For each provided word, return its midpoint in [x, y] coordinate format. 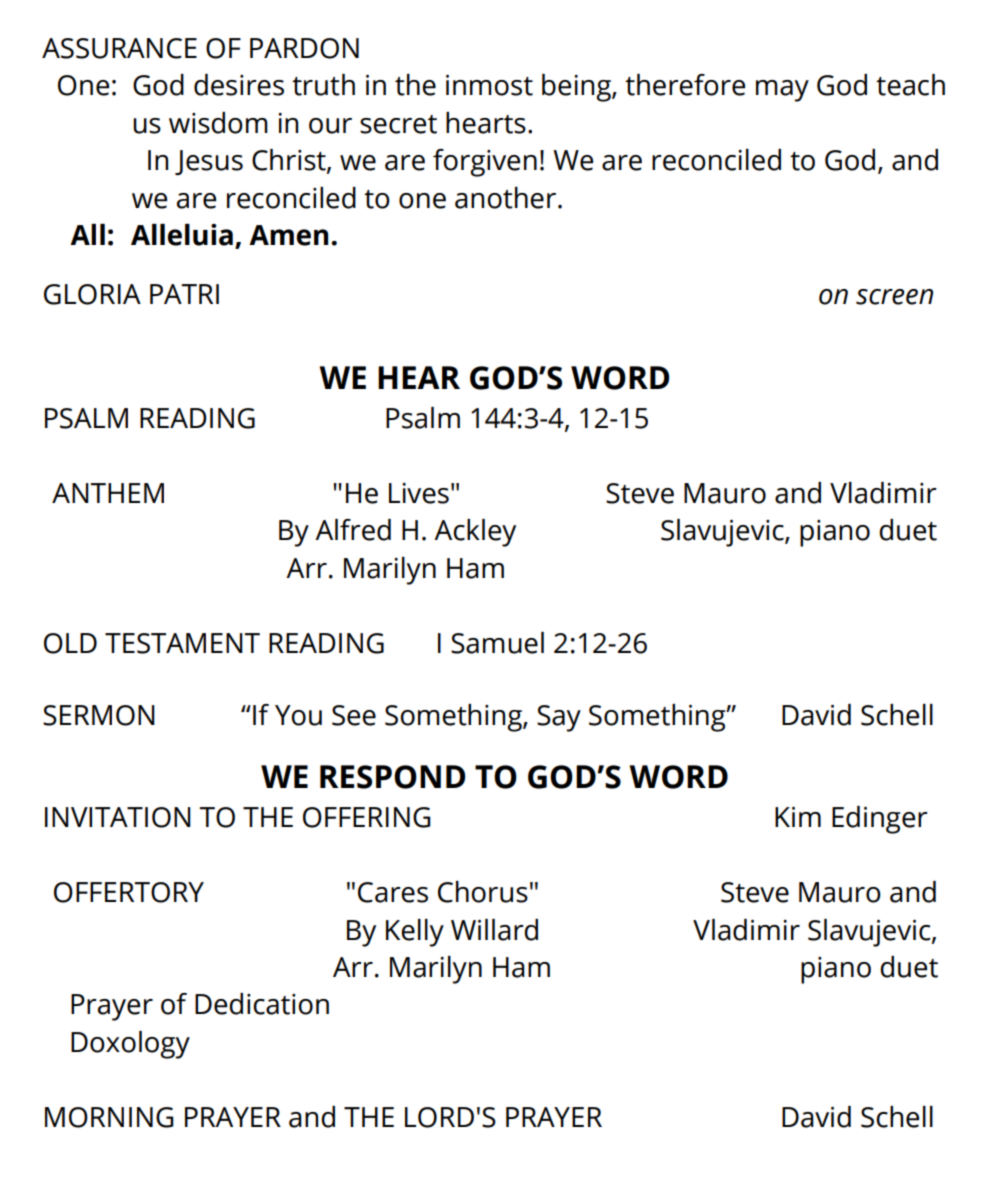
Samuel [497, 643]
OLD [70, 643]
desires [239, 85]
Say [559, 718]
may [782, 91]
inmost [489, 85]
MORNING [109, 1117]
